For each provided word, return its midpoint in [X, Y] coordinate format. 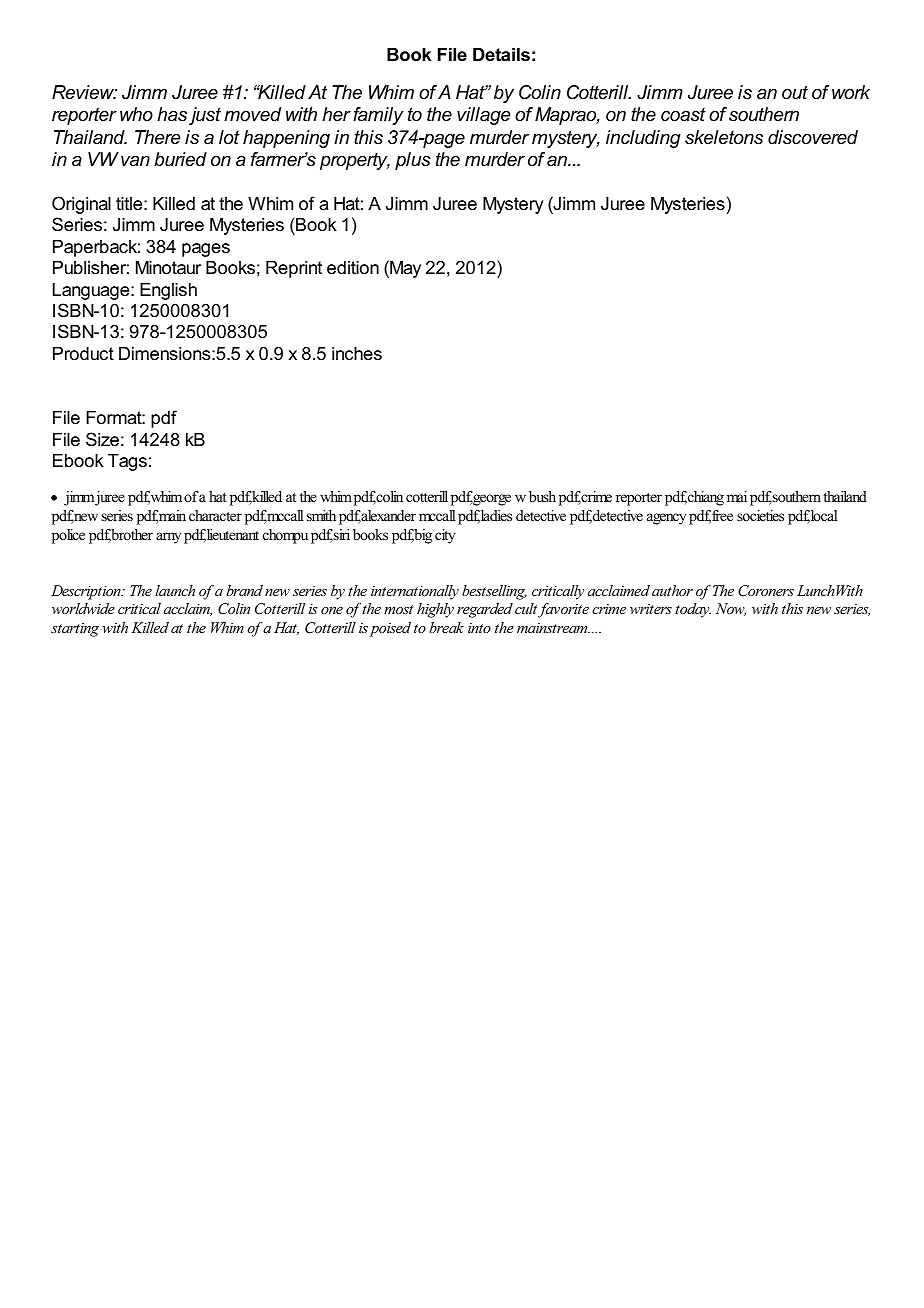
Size [102, 439]
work [851, 92]
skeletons [724, 137]
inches [357, 353]
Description [87, 592]
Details [501, 55]
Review [84, 92]
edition [353, 268]
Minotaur [168, 268]
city [445, 536]
